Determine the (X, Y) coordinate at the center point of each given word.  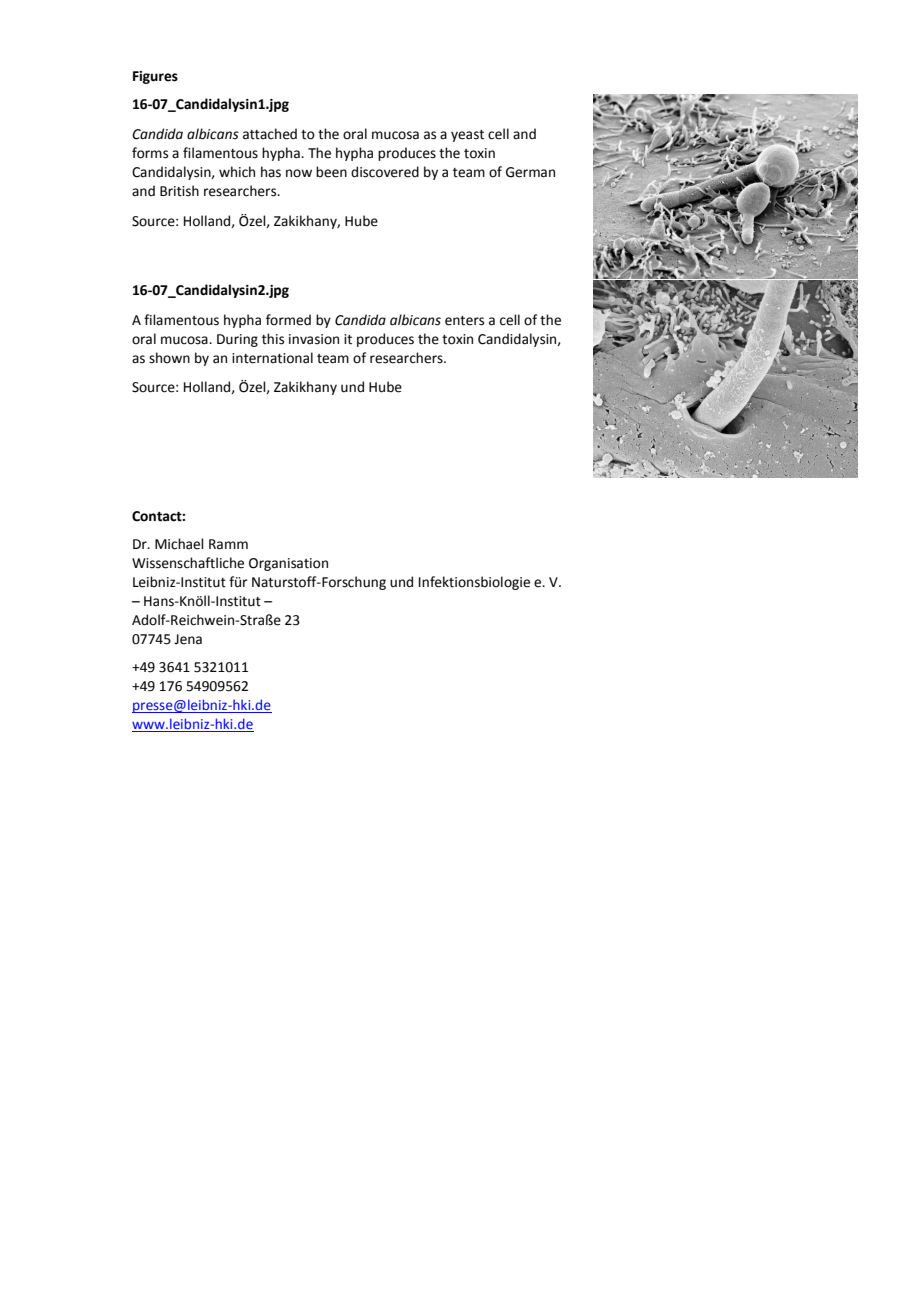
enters (464, 321)
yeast (467, 136)
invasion (314, 339)
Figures (155, 77)
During (237, 340)
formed (288, 320)
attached (270, 134)
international (272, 358)
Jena (188, 639)
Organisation (288, 564)
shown (169, 358)
